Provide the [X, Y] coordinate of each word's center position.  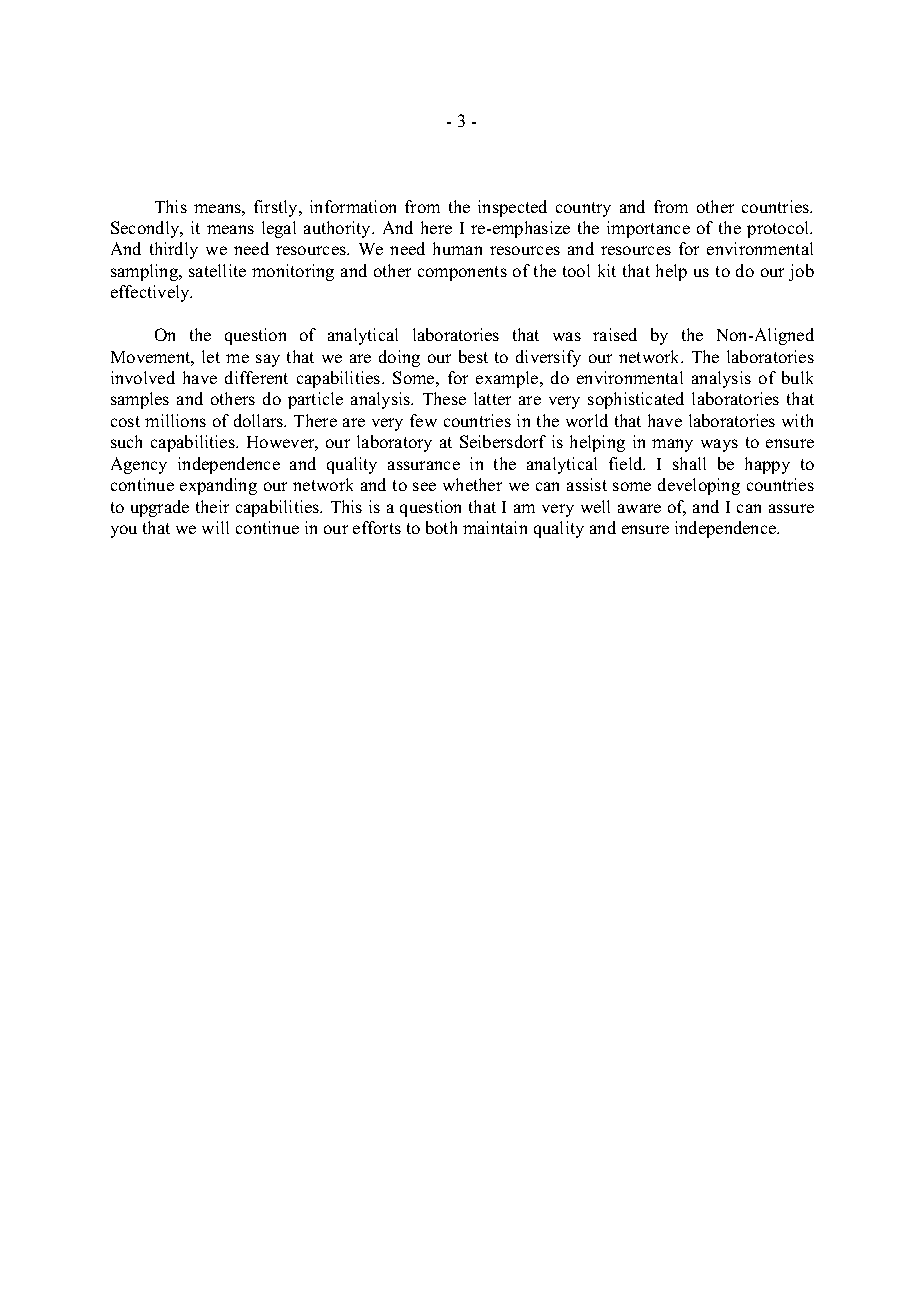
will [215, 527]
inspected [512, 208]
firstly [277, 208]
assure [791, 508]
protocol [779, 229]
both [441, 527]
